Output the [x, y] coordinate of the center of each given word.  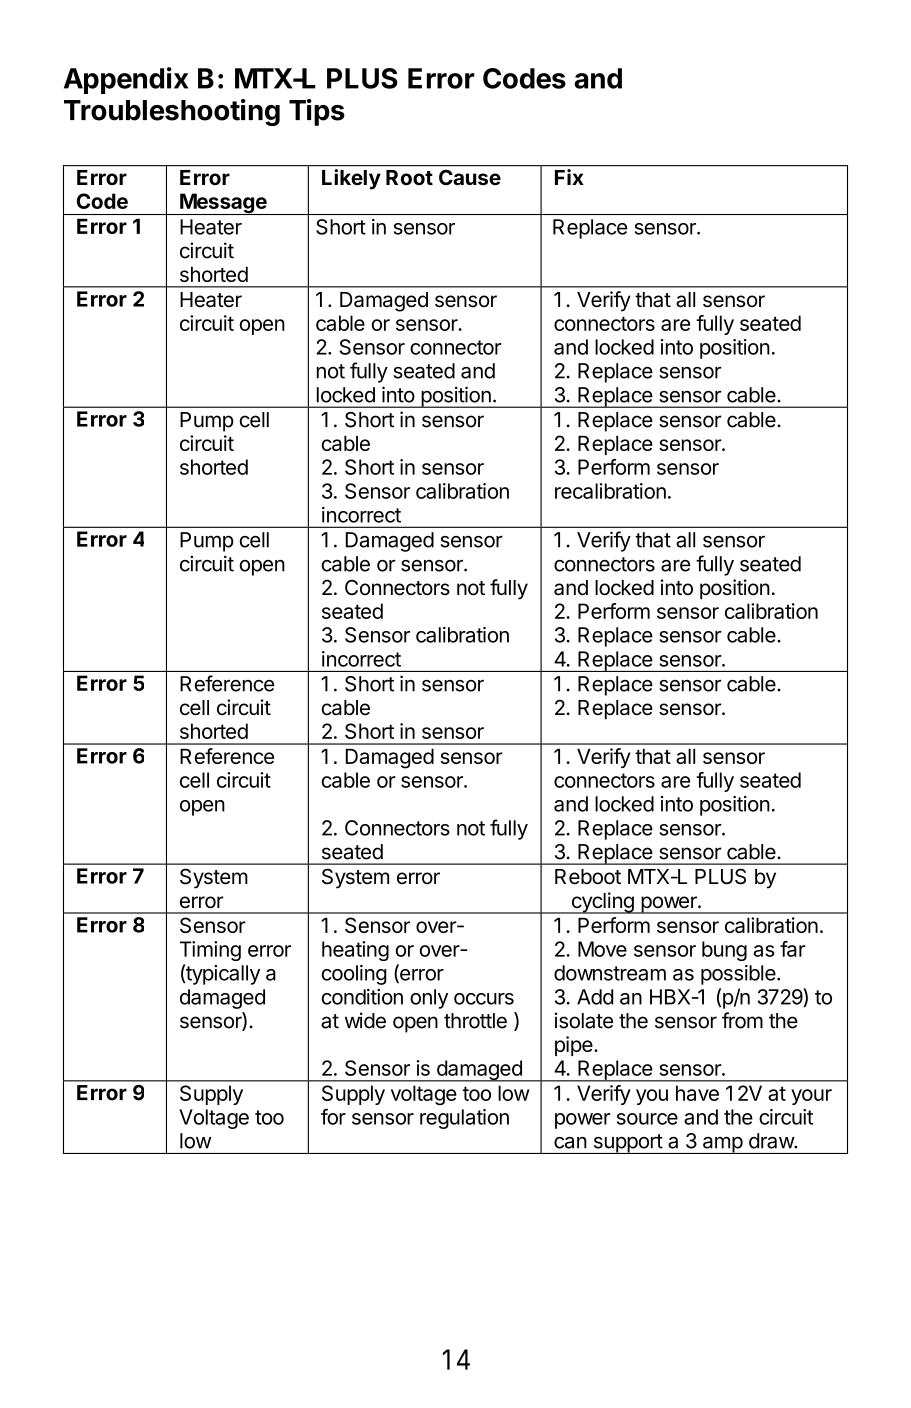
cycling [602, 903]
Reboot [588, 877]
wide [365, 1020]
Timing [210, 951]
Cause [470, 177]
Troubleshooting [172, 112]
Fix [569, 177]
